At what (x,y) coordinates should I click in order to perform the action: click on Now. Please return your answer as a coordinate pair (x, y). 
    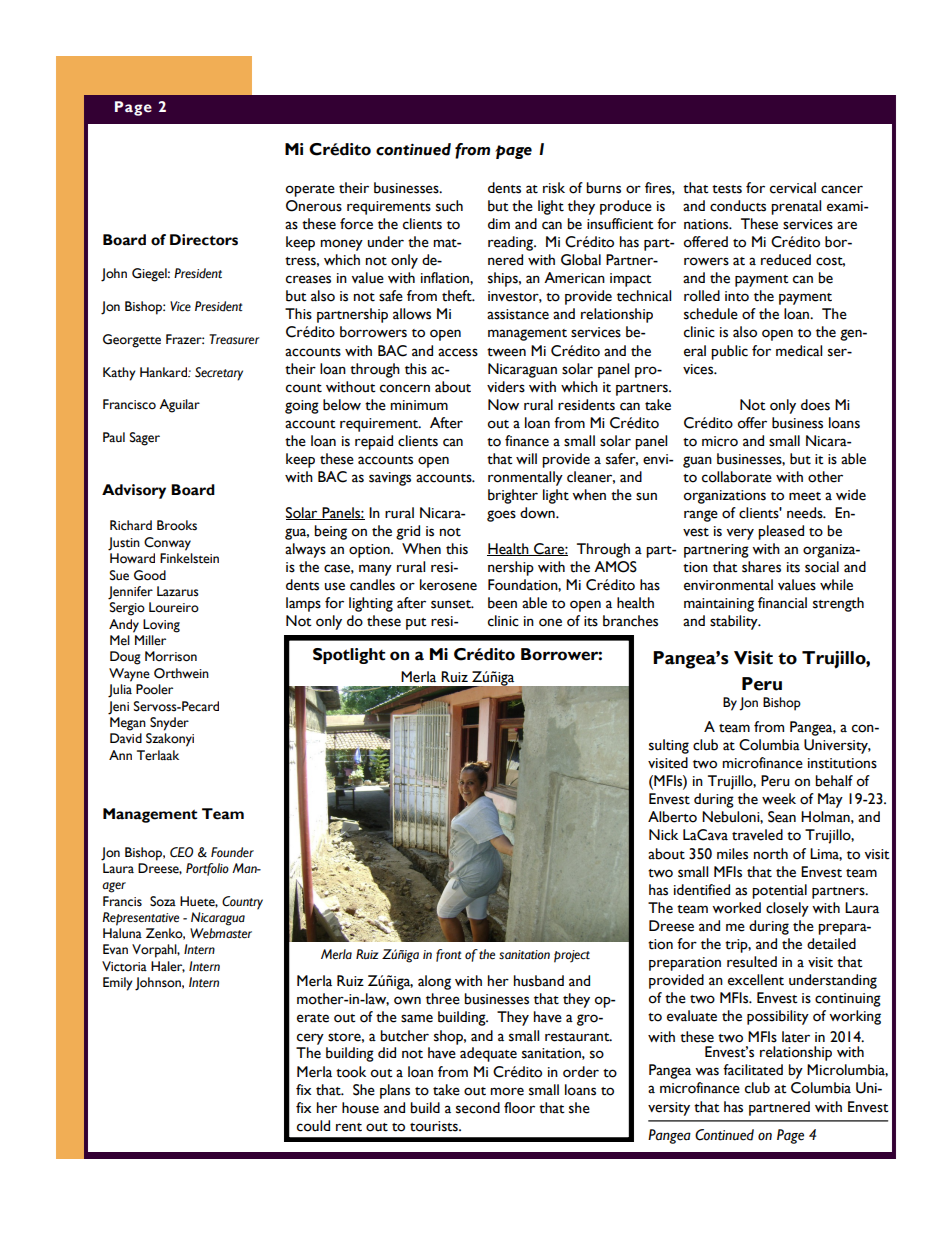
    Looking at the image, I should click on (503, 405).
